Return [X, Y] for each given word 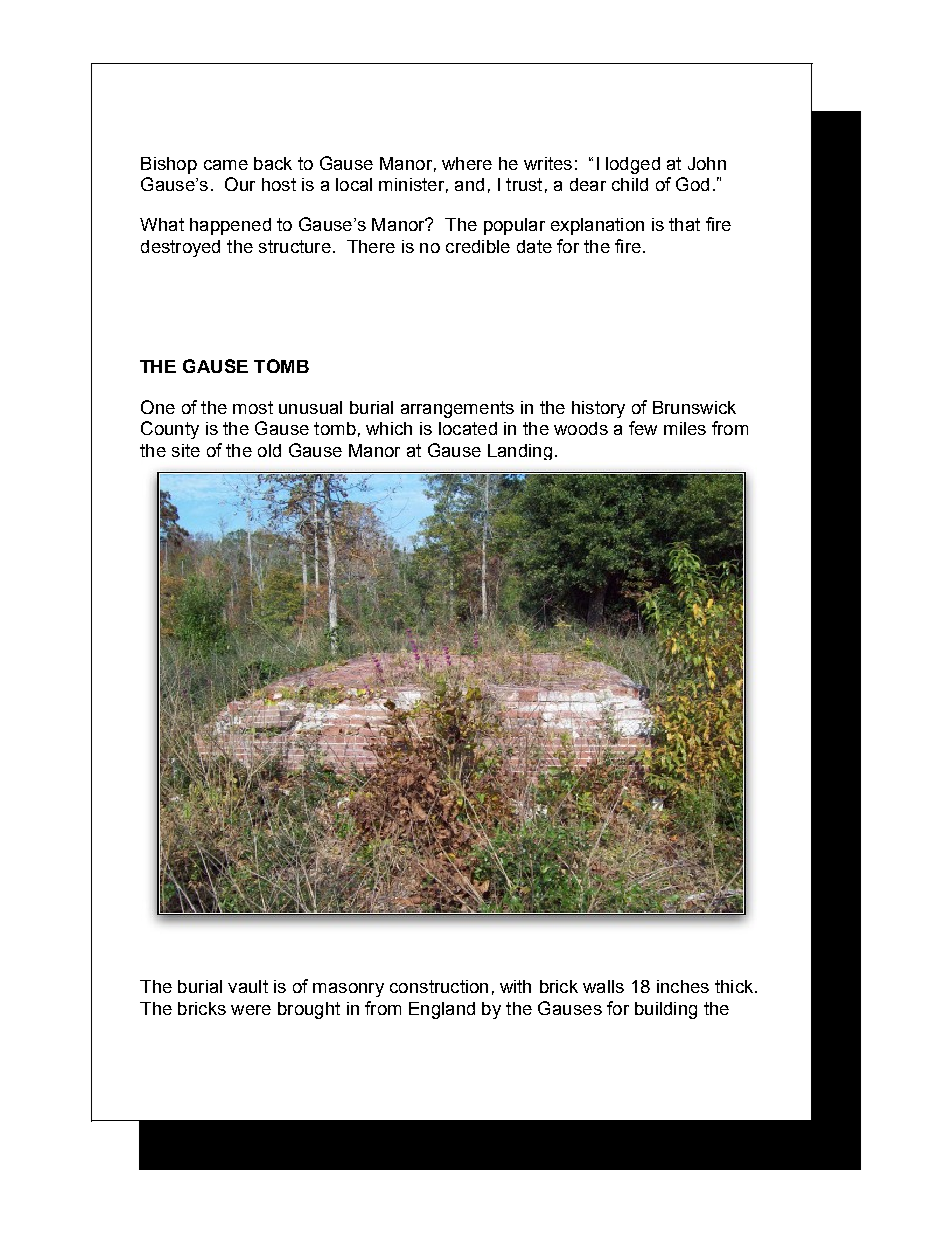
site [186, 450]
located [468, 428]
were [251, 1010]
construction [439, 986]
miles [685, 428]
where [467, 163]
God [692, 184]
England [442, 1010]
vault [248, 986]
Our [240, 184]
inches [683, 986]
